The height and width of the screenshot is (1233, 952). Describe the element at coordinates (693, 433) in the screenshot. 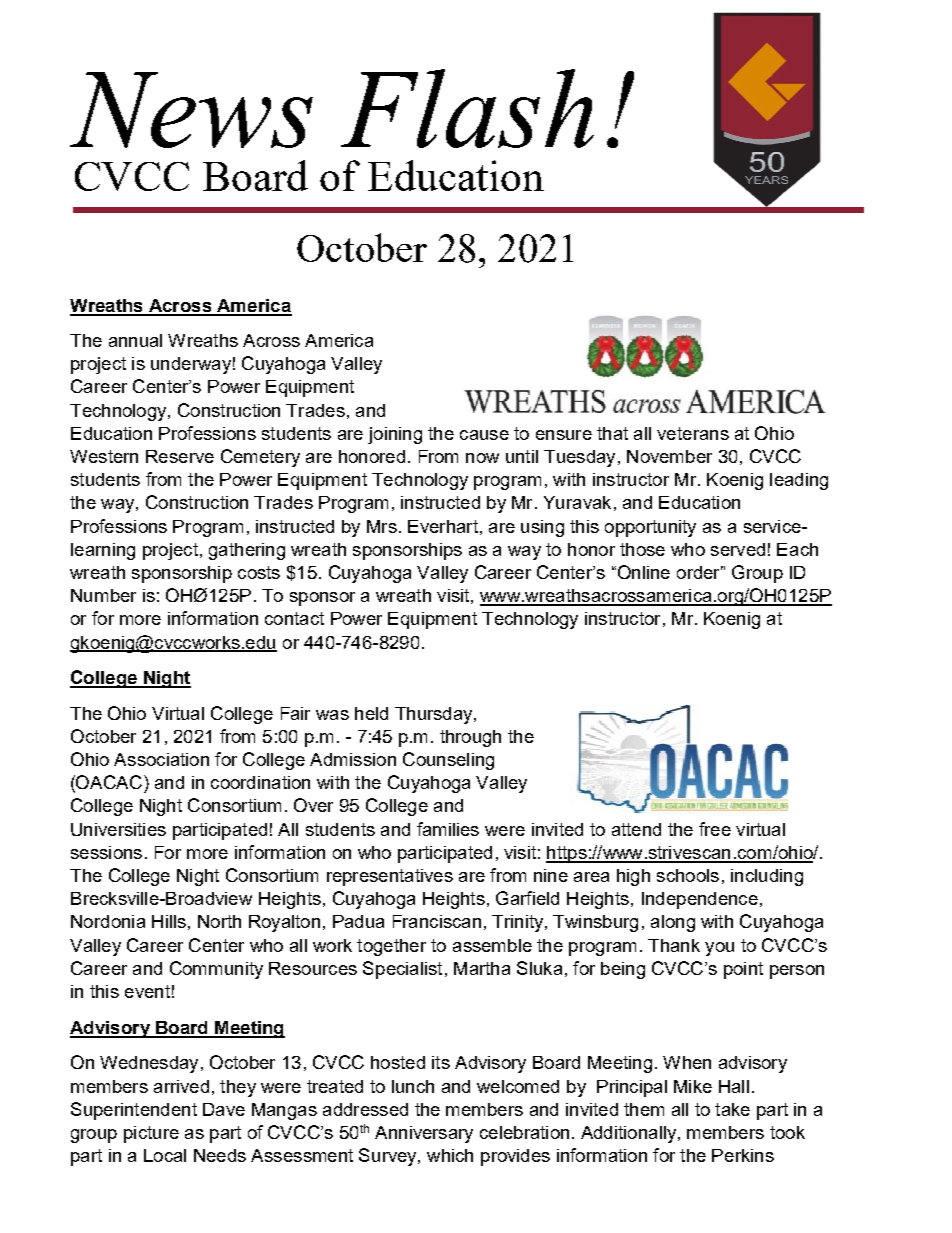

I see `veterans` at that location.
